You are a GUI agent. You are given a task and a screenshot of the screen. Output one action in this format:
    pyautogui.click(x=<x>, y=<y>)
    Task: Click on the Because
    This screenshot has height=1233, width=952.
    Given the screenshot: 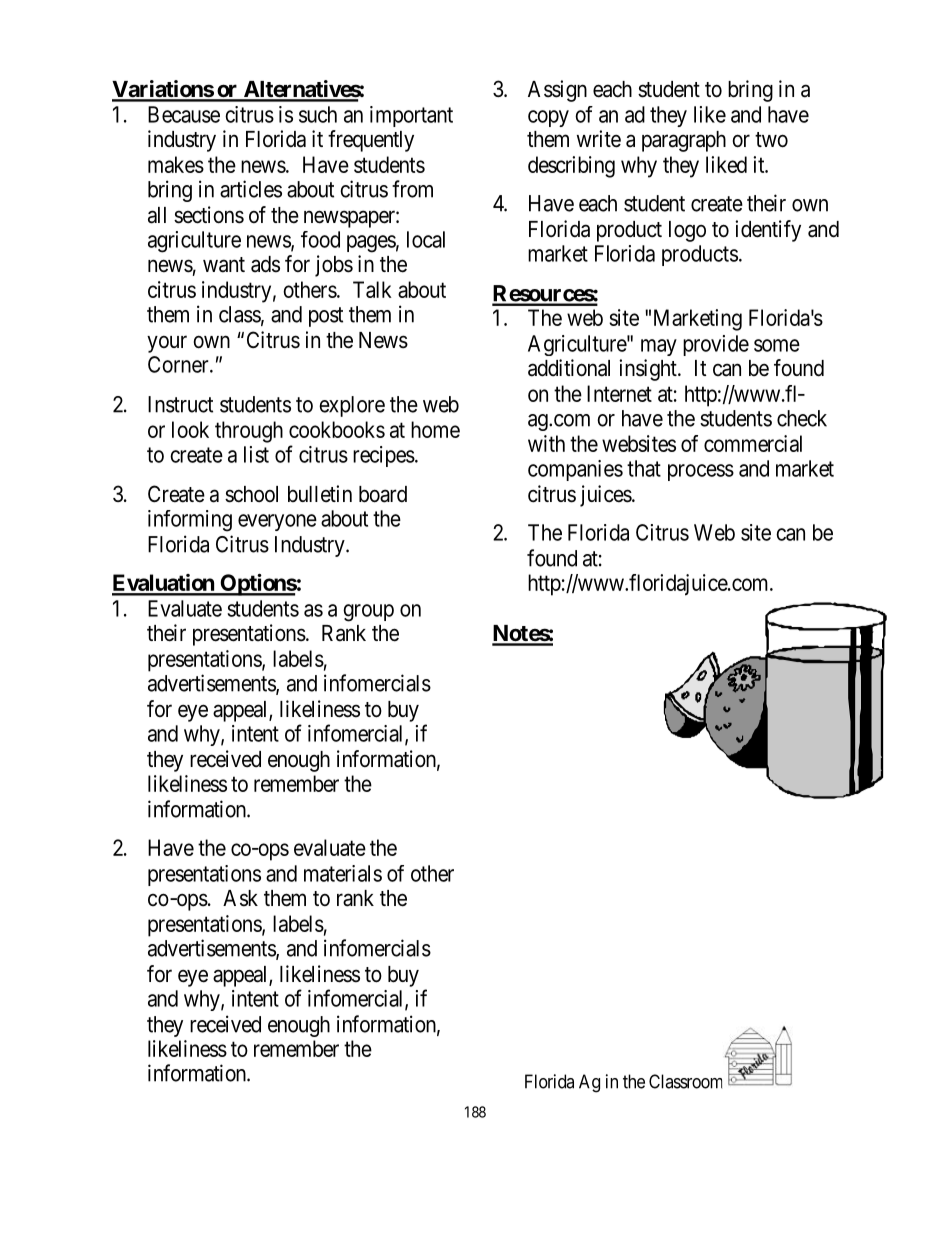 What is the action you would take?
    pyautogui.click(x=184, y=114)
